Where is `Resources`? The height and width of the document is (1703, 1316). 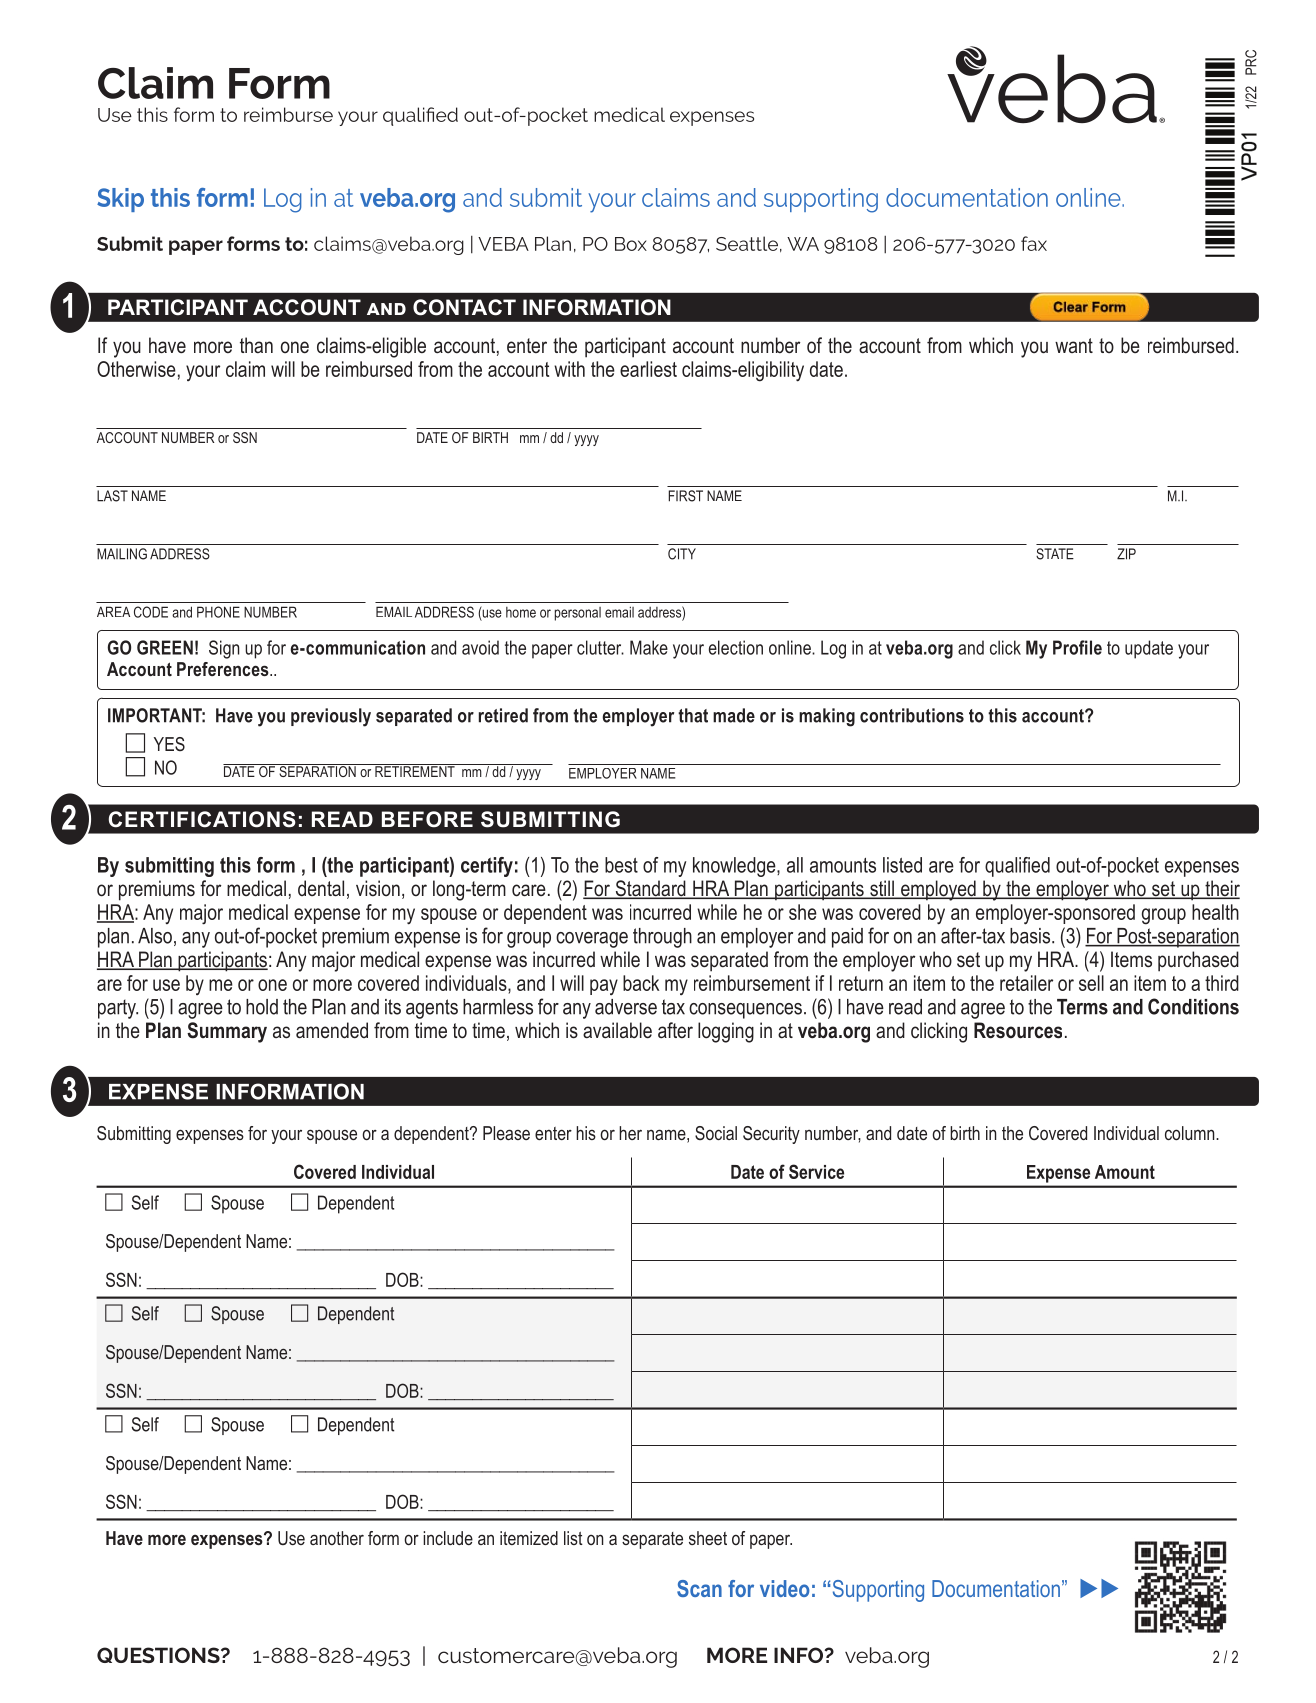
Resources is located at coordinates (1018, 1030).
